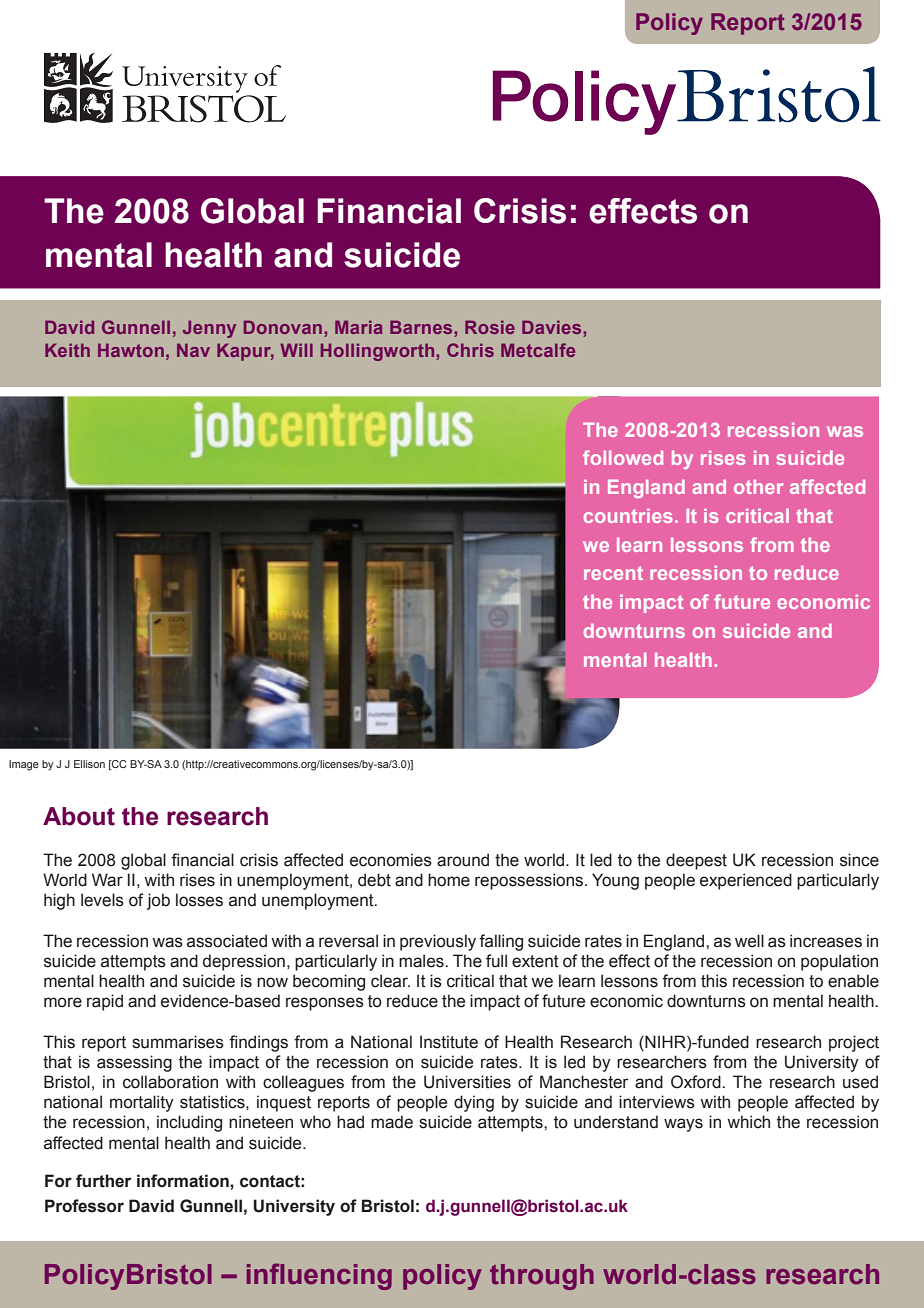  I want to click on Oxford, so click(697, 1082).
